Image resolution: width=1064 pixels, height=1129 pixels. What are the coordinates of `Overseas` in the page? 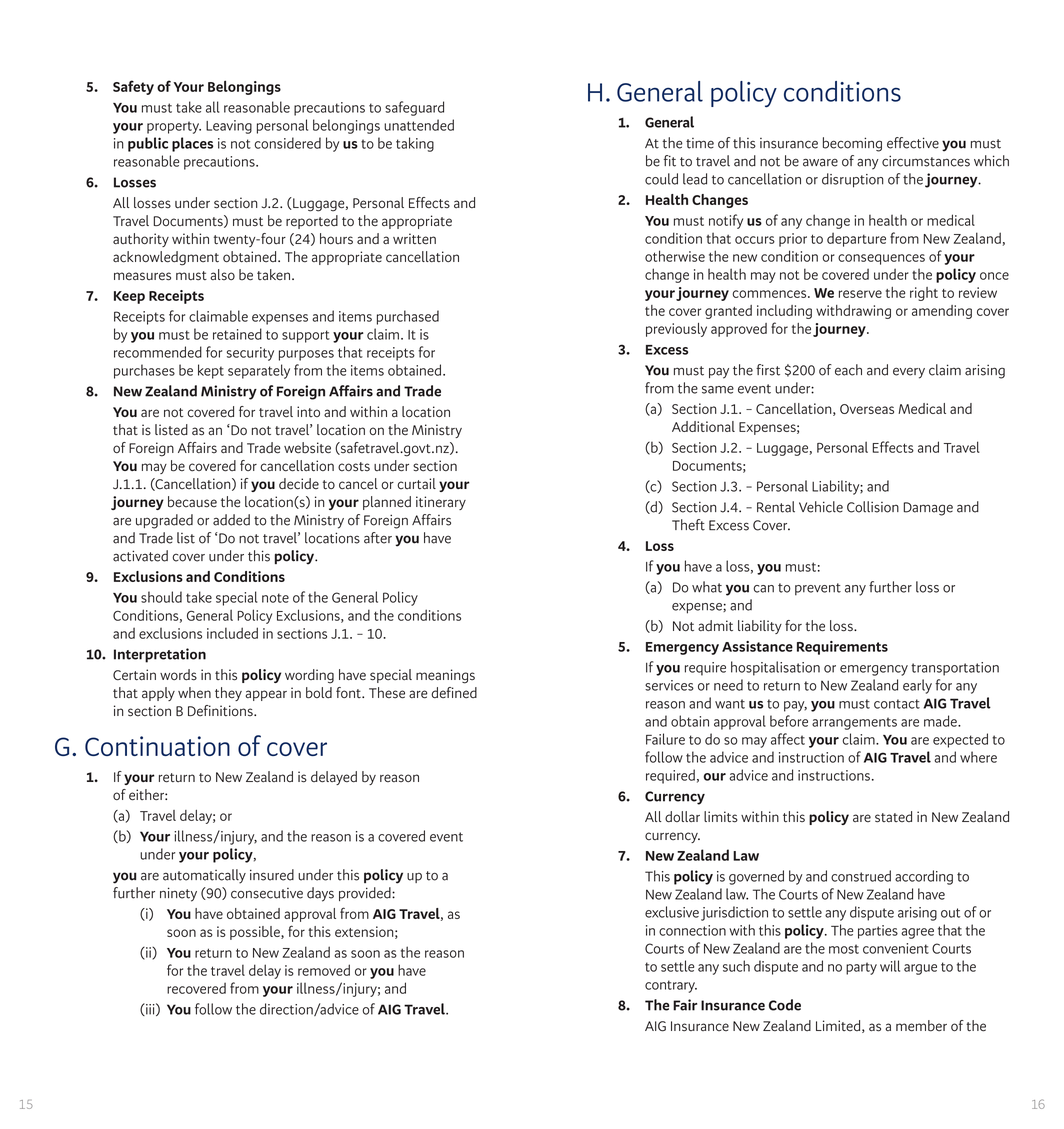 It's located at (867, 409).
